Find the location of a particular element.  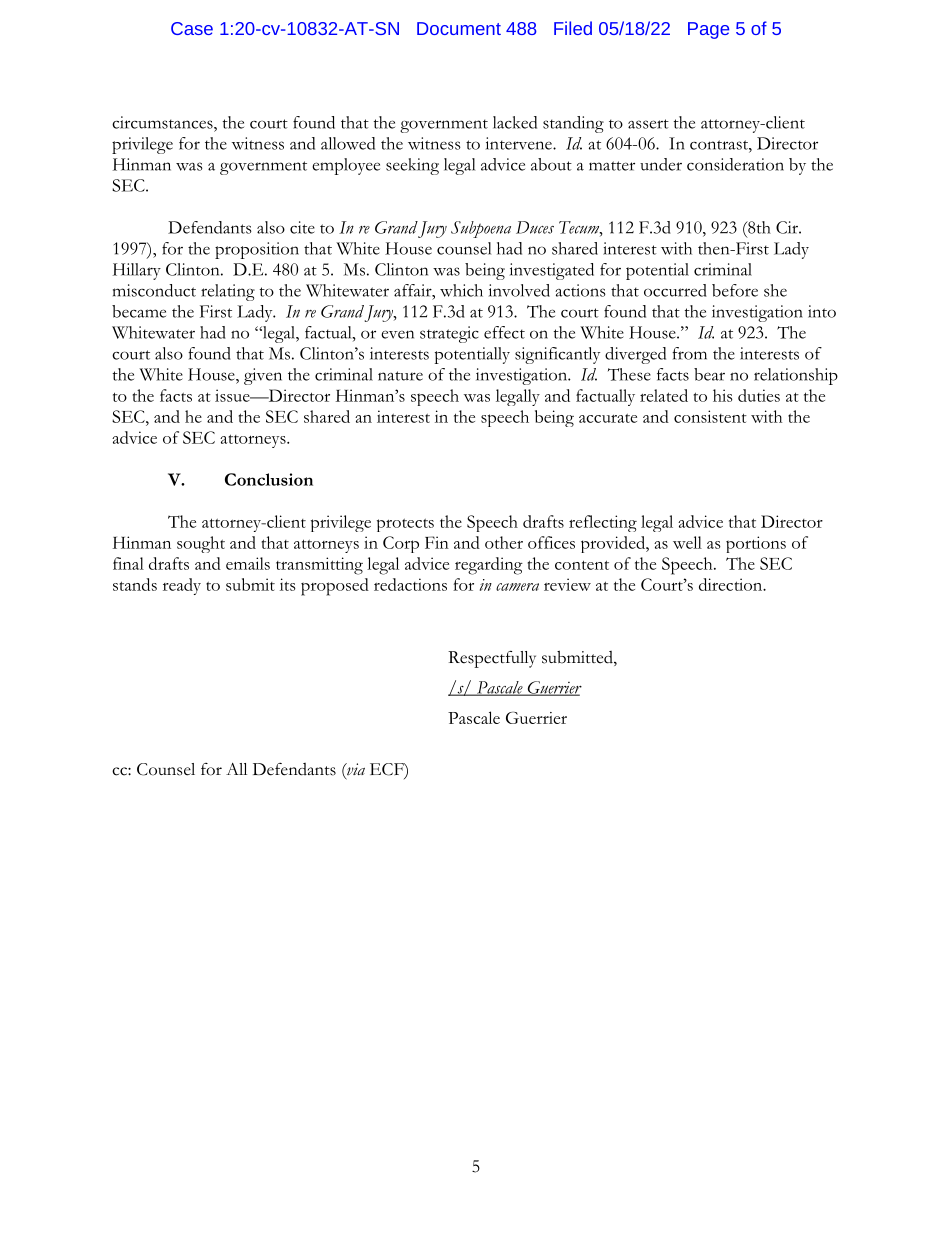

consistent is located at coordinates (710, 416).
